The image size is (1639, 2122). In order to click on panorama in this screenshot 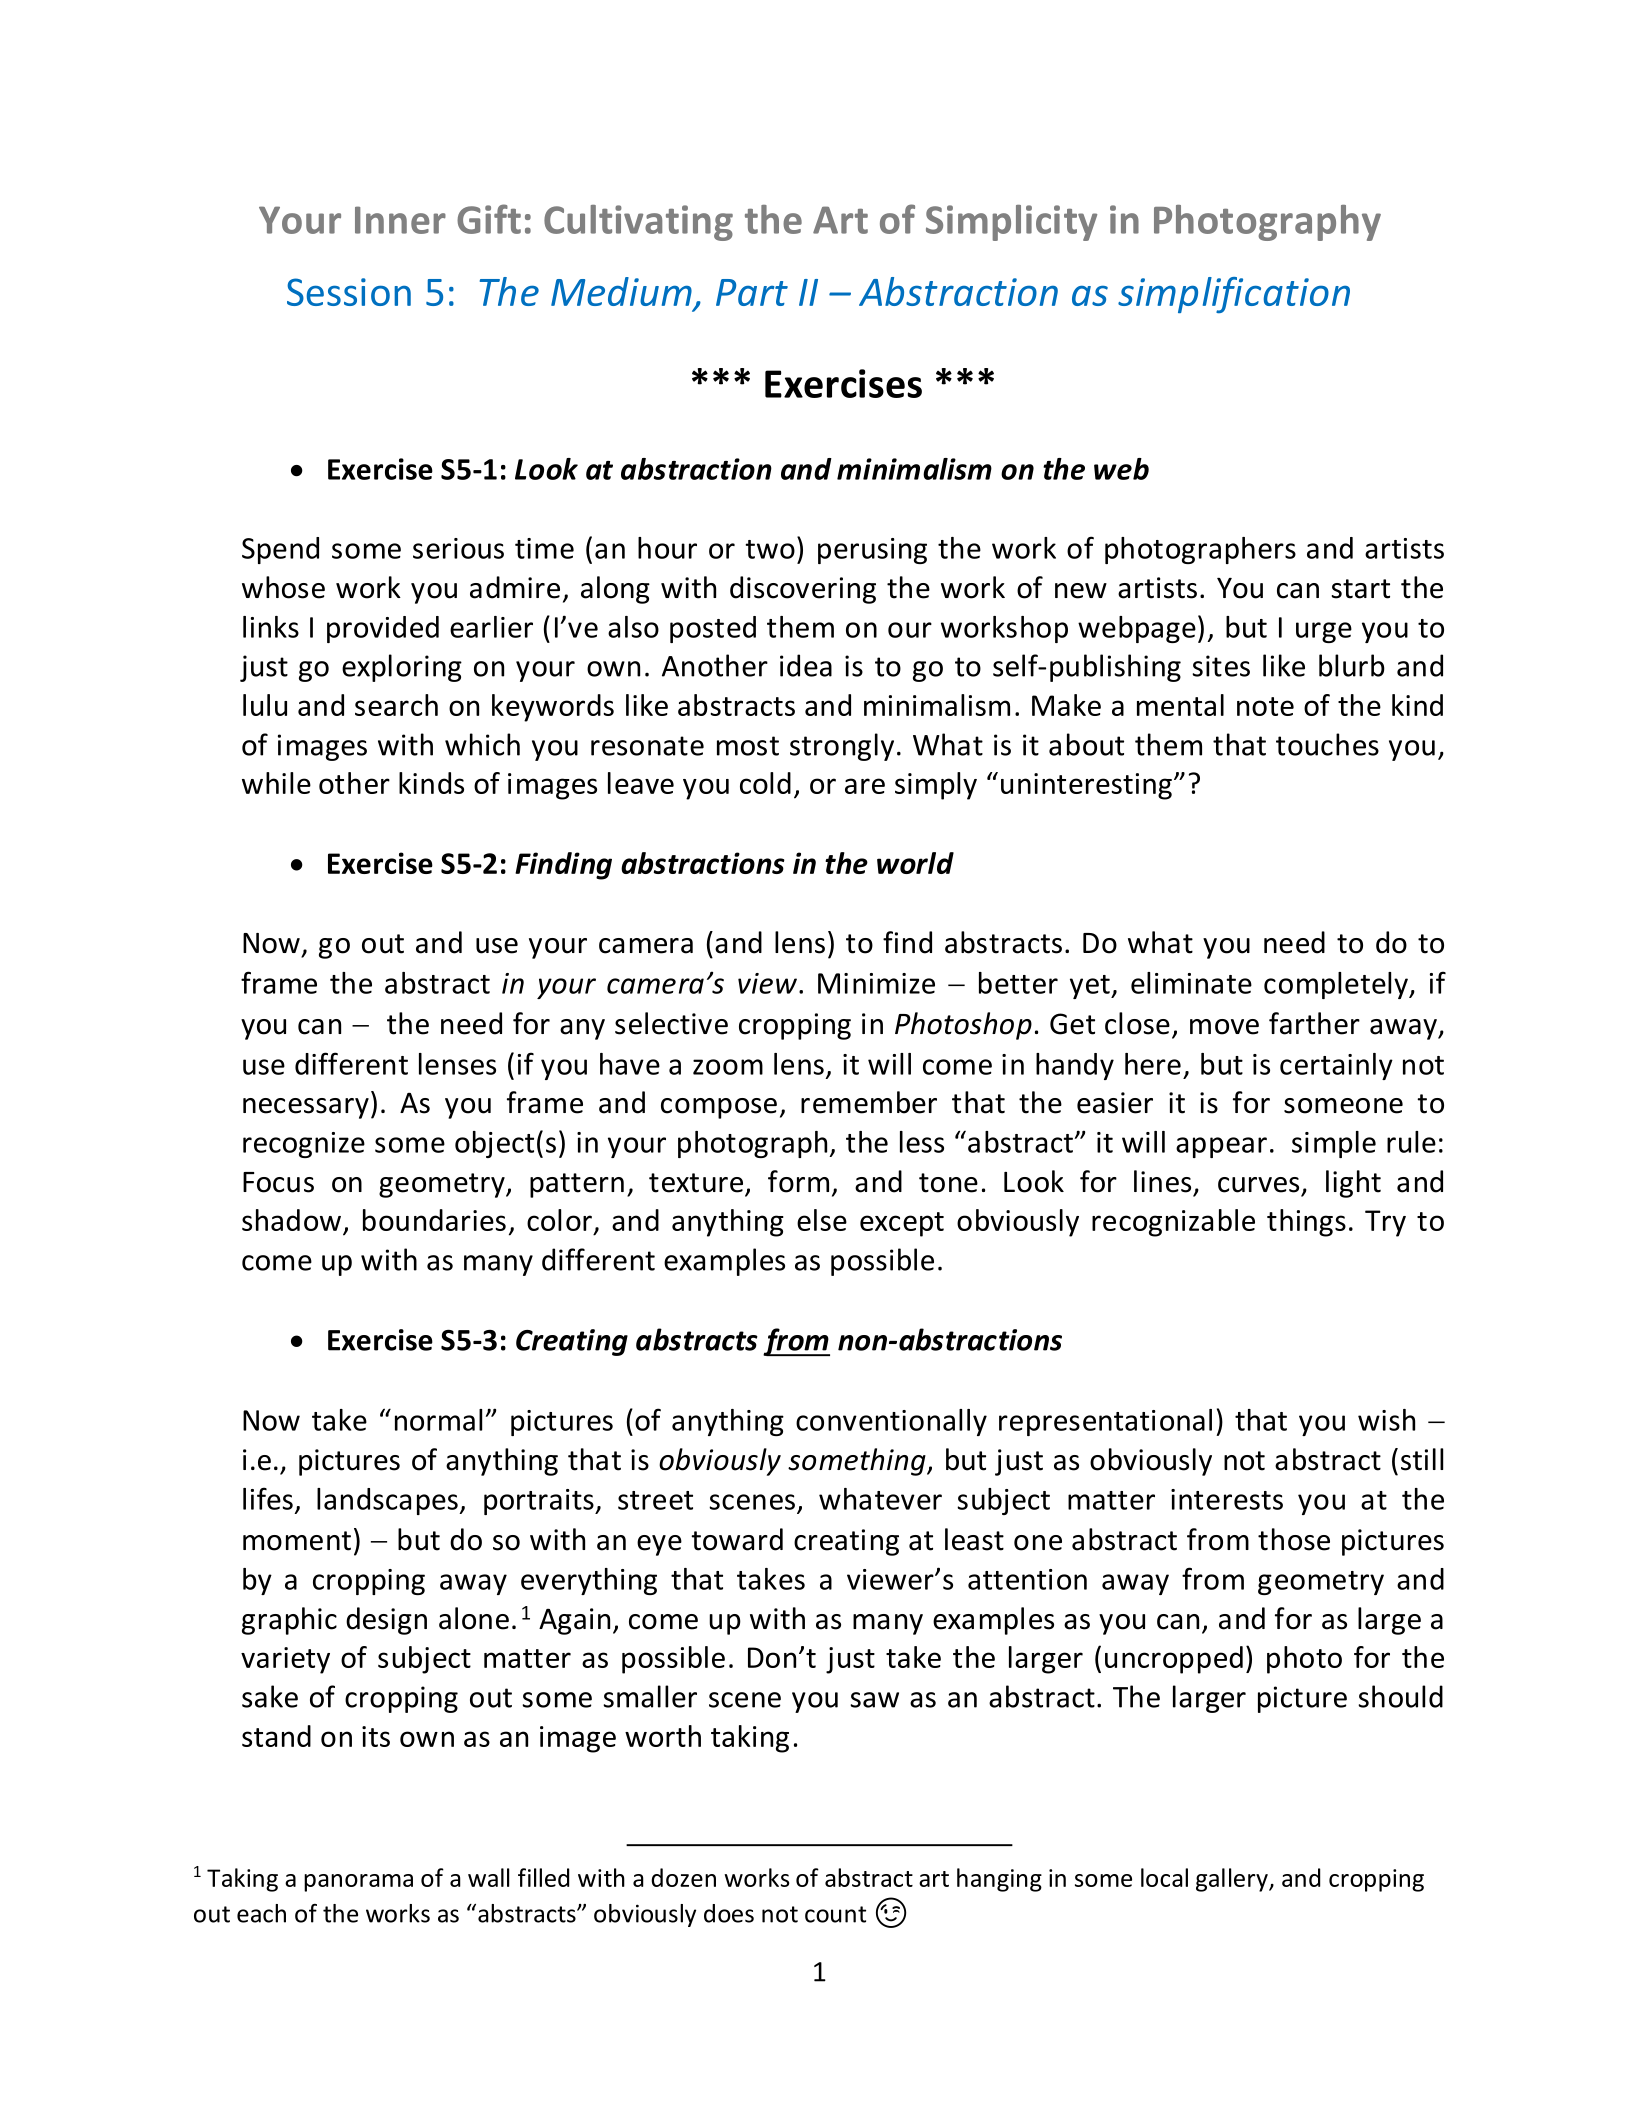, I will do `click(358, 1883)`.
